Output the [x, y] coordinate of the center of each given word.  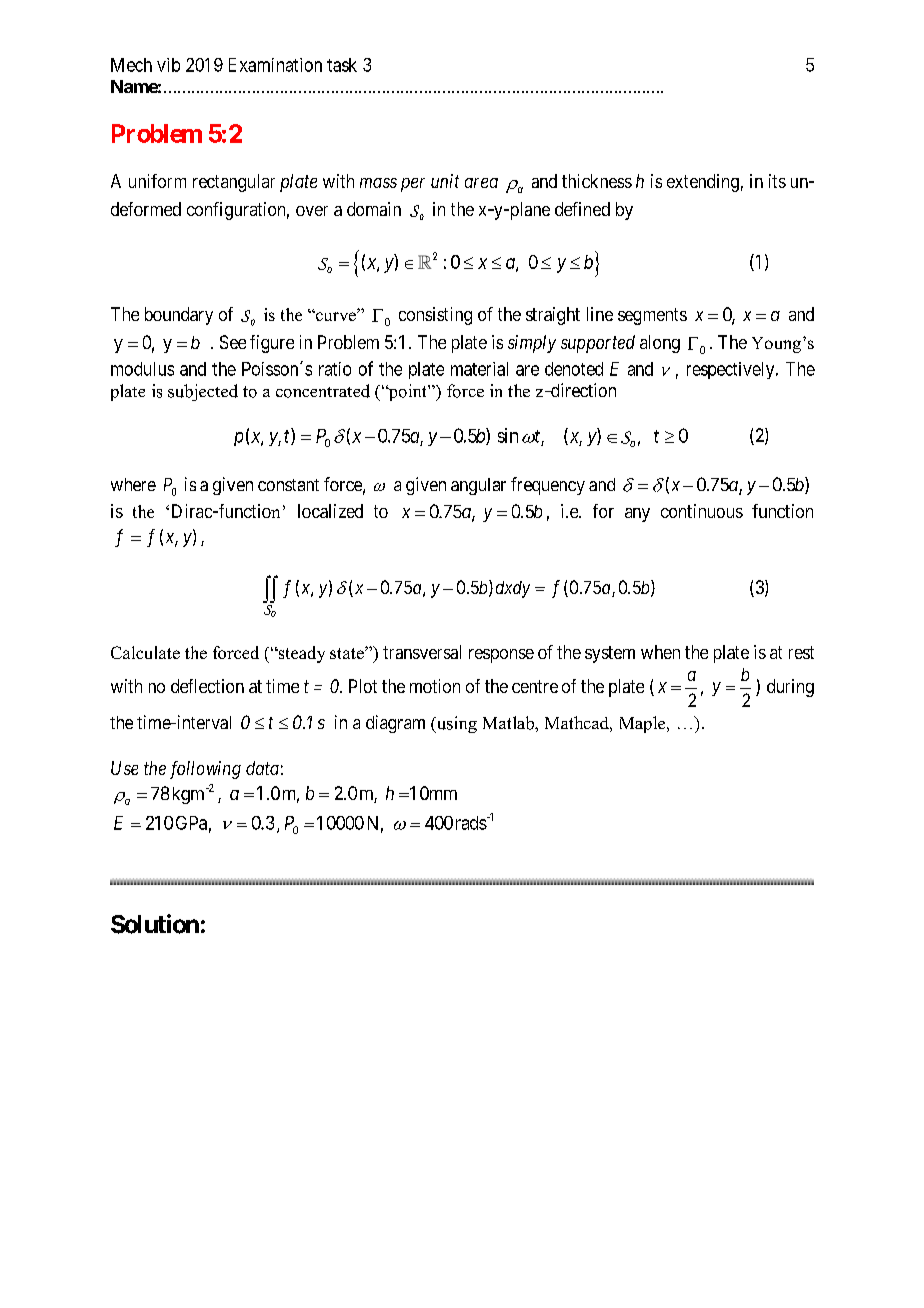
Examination [275, 65]
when [660, 652]
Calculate [145, 652]
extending [703, 183]
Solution [155, 924]
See [233, 342]
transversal [422, 652]
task [342, 65]
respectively [732, 370]
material [479, 369]
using [455, 724]
